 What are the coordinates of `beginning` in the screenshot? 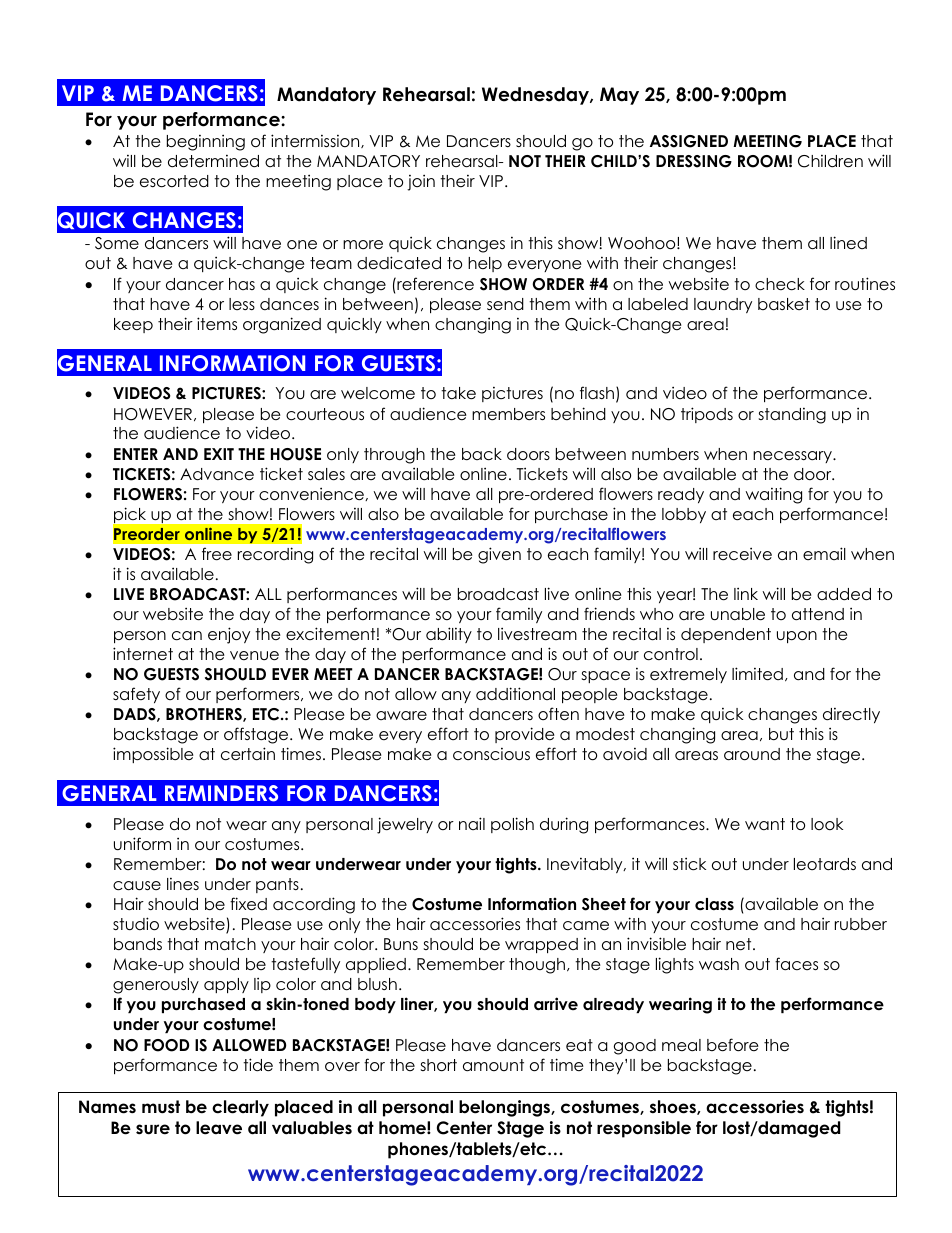 It's located at (206, 142).
